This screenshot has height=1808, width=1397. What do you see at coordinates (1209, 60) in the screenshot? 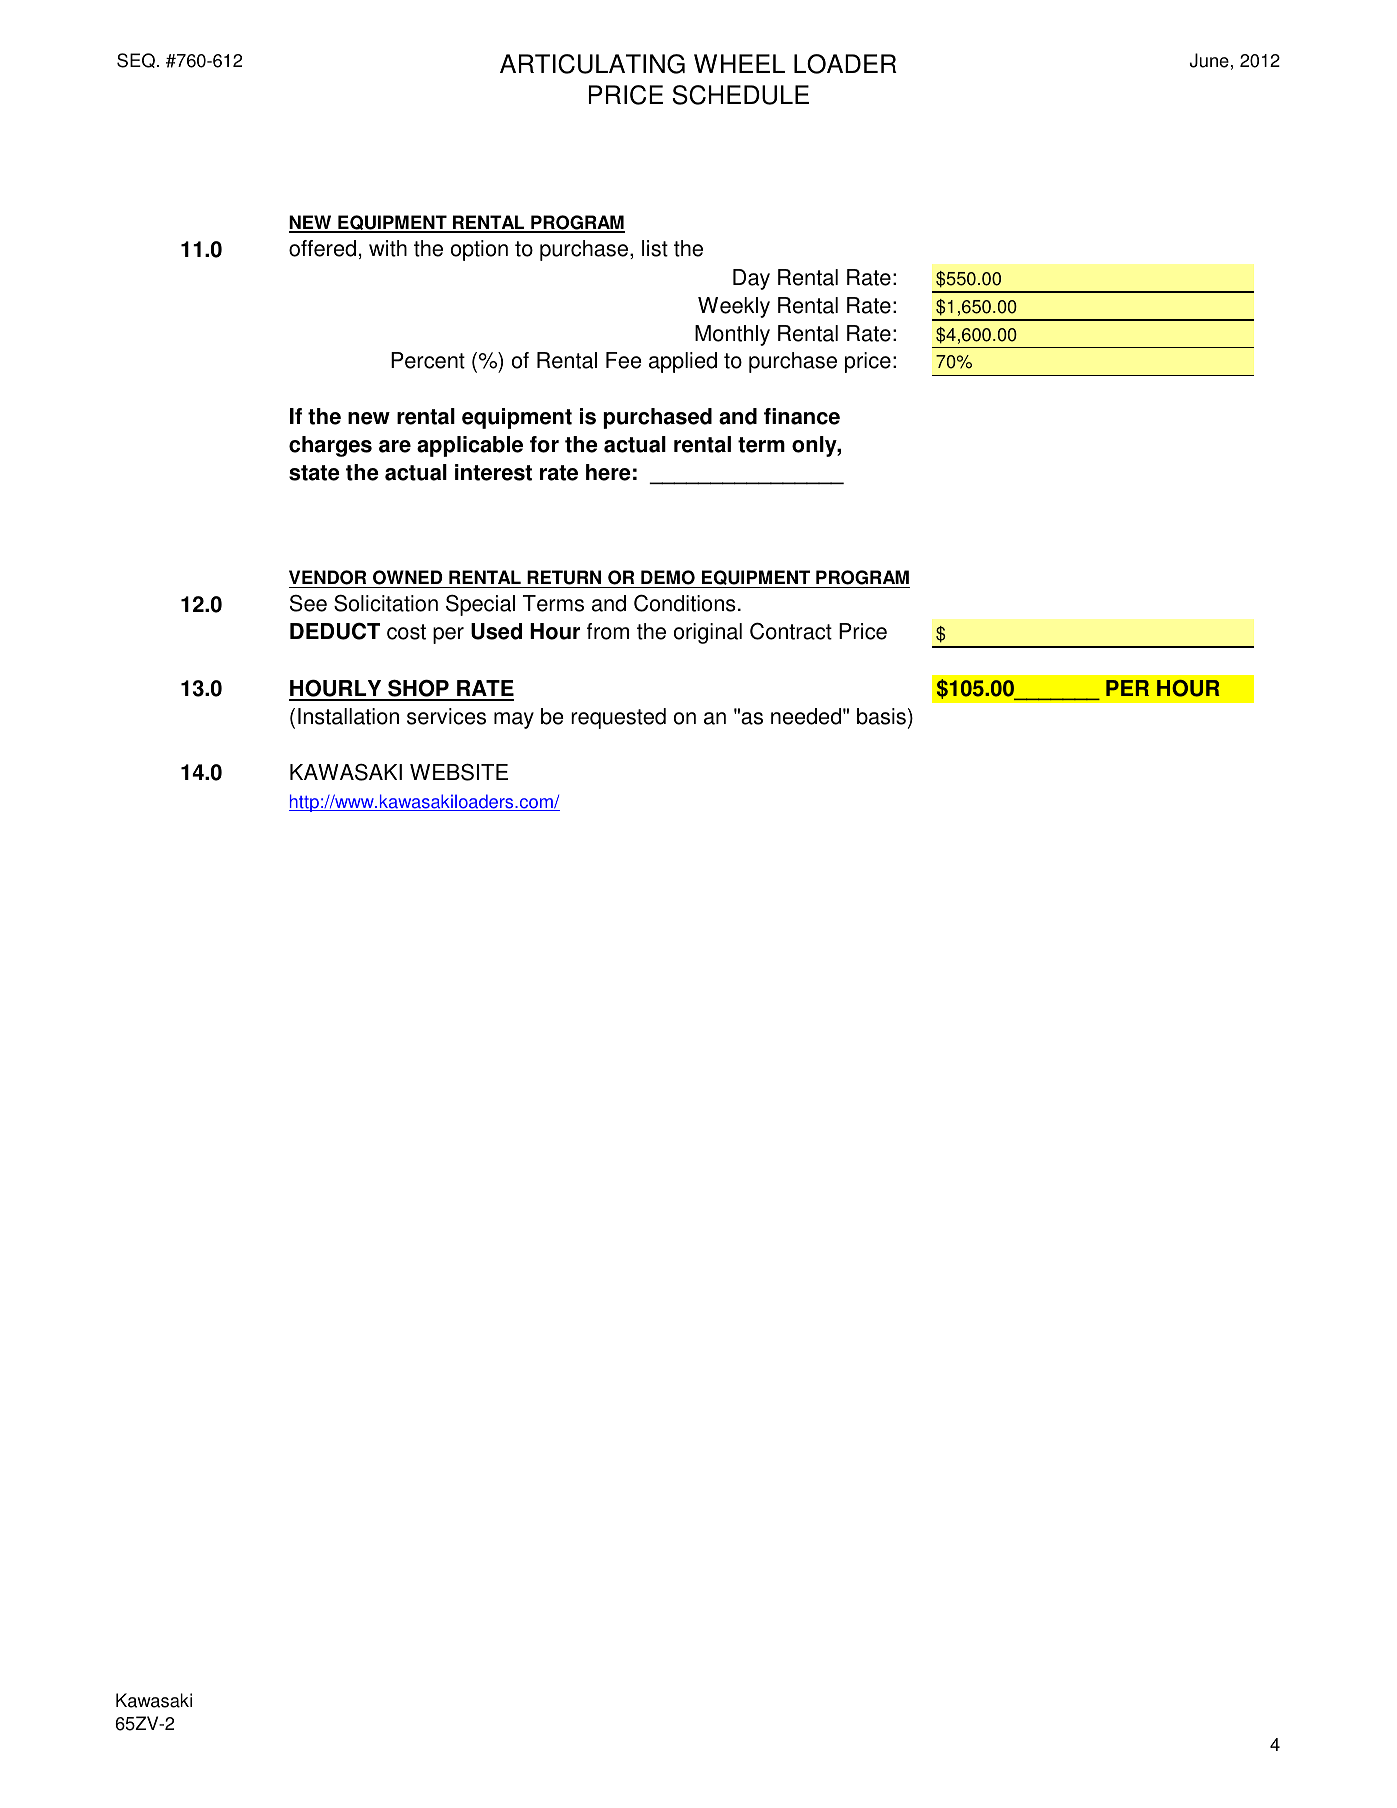
I see `June` at bounding box center [1209, 60].
